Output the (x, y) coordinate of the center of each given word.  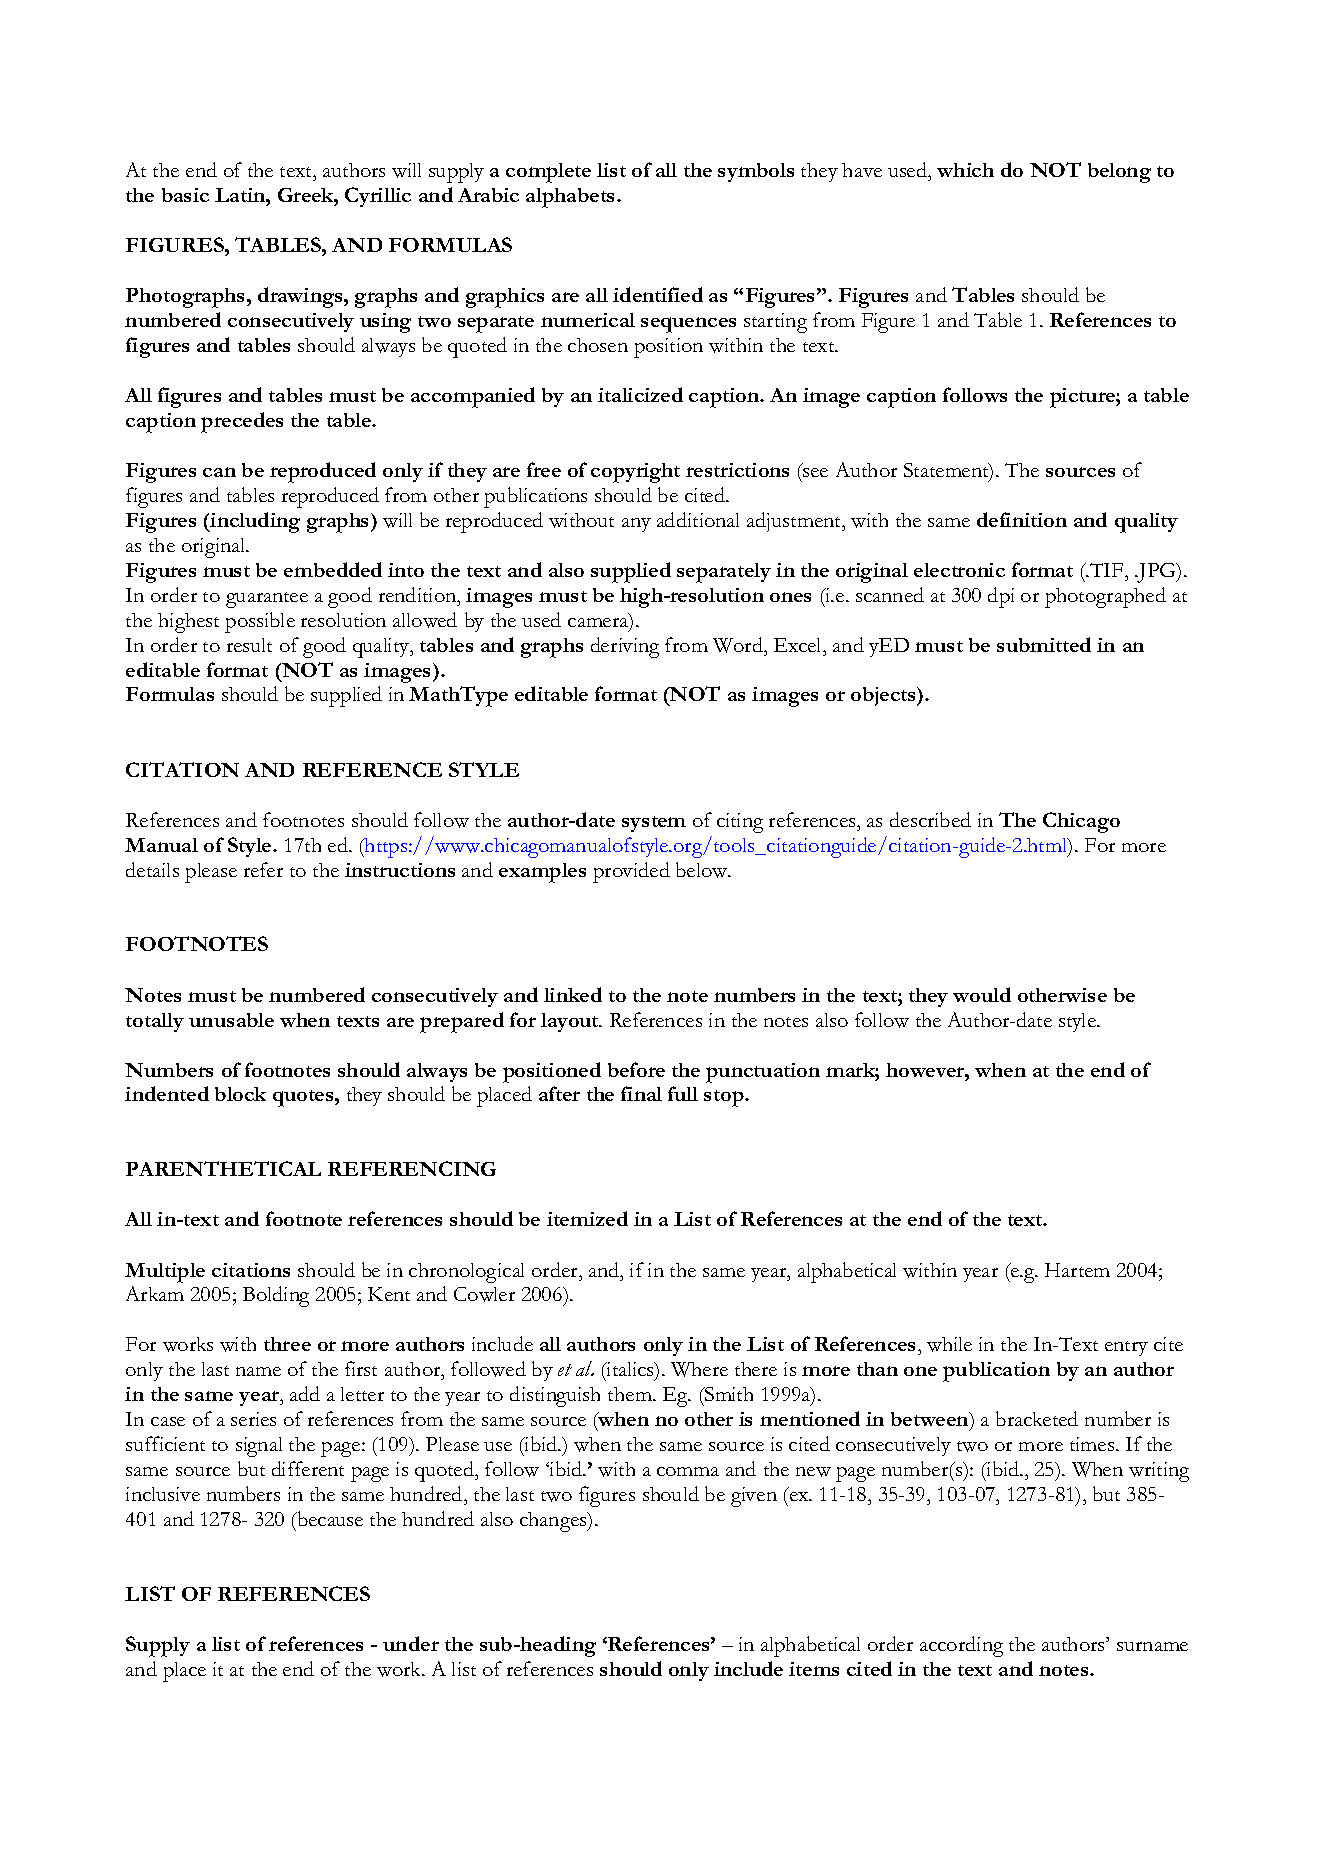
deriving (625, 647)
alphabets (572, 198)
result (249, 645)
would (982, 994)
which (965, 170)
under (411, 1643)
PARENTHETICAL (223, 1168)
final (641, 1093)
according (961, 1646)
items (814, 1669)
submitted (1044, 644)
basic (185, 195)
